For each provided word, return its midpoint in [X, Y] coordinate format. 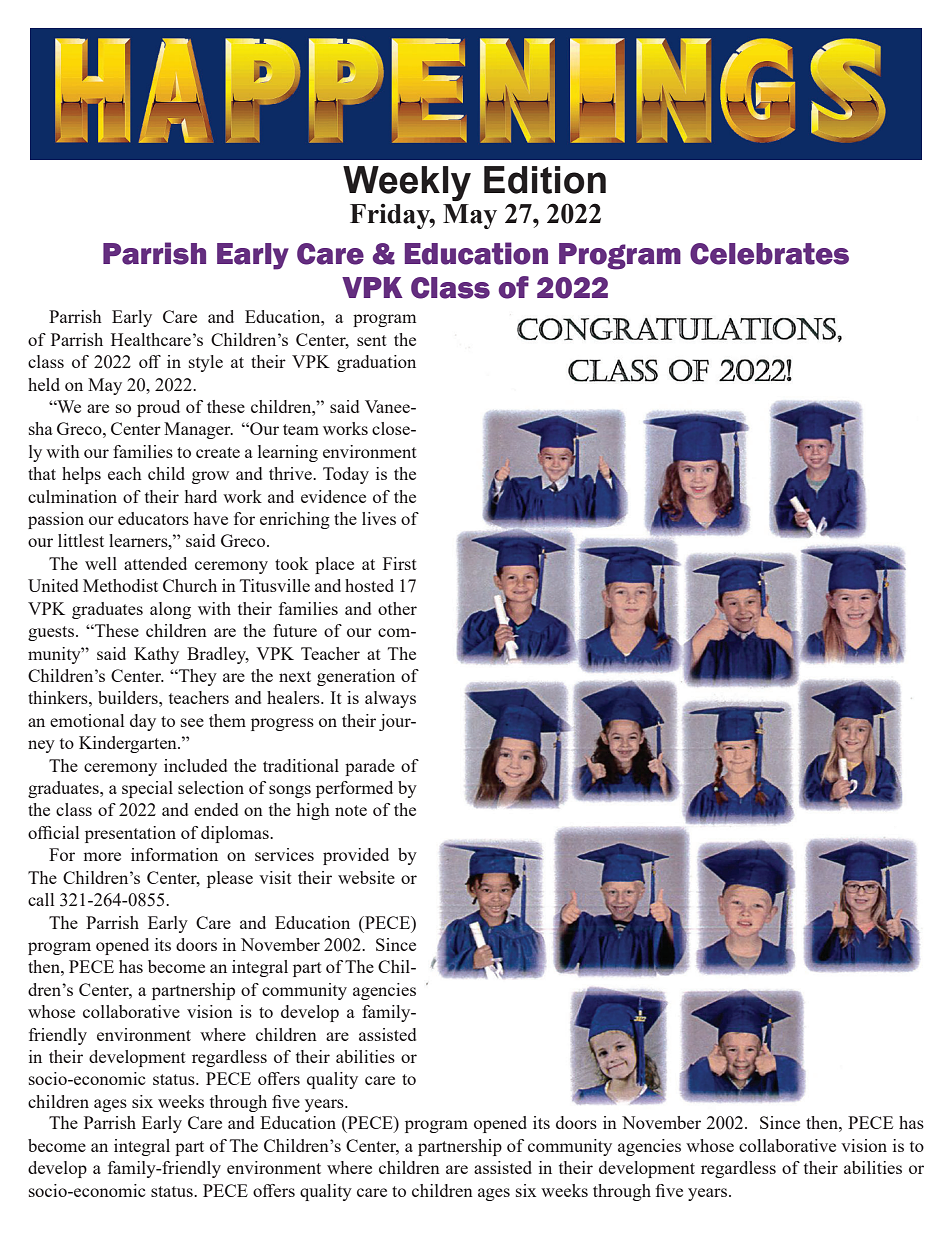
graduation [376, 363]
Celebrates [769, 254]
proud [158, 408]
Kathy [156, 655]
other [397, 608]
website [366, 877]
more [102, 856]
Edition [545, 180]
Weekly [407, 183]
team [301, 429]
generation [356, 677]
